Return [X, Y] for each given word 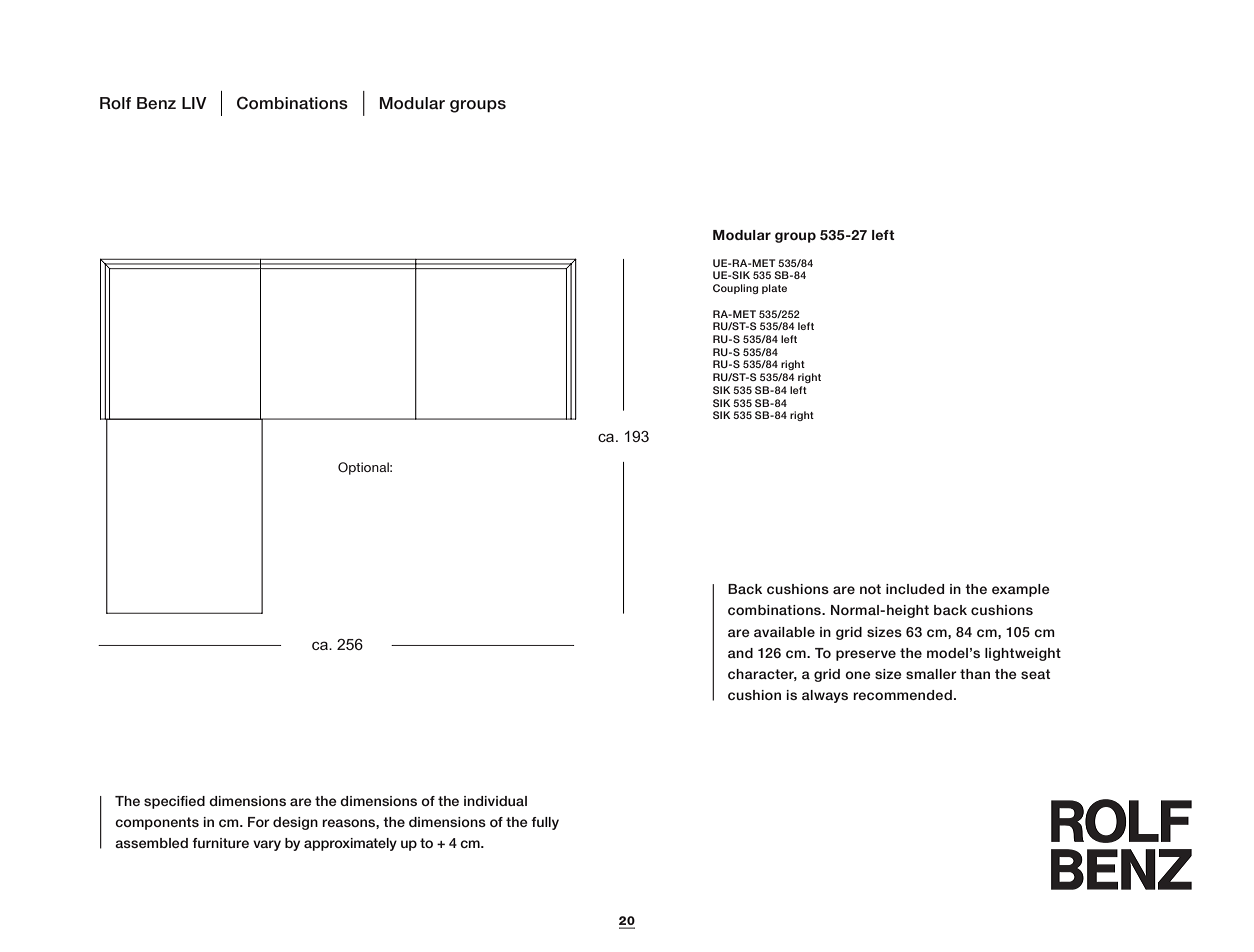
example [1021, 590]
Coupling [735, 289]
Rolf [115, 103]
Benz [156, 103]
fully [545, 823]
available [784, 632]
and [740, 653]
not [870, 589]
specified [174, 802]
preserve [866, 655]
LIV [194, 103]
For [259, 822]
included [915, 589]
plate [774, 289]
